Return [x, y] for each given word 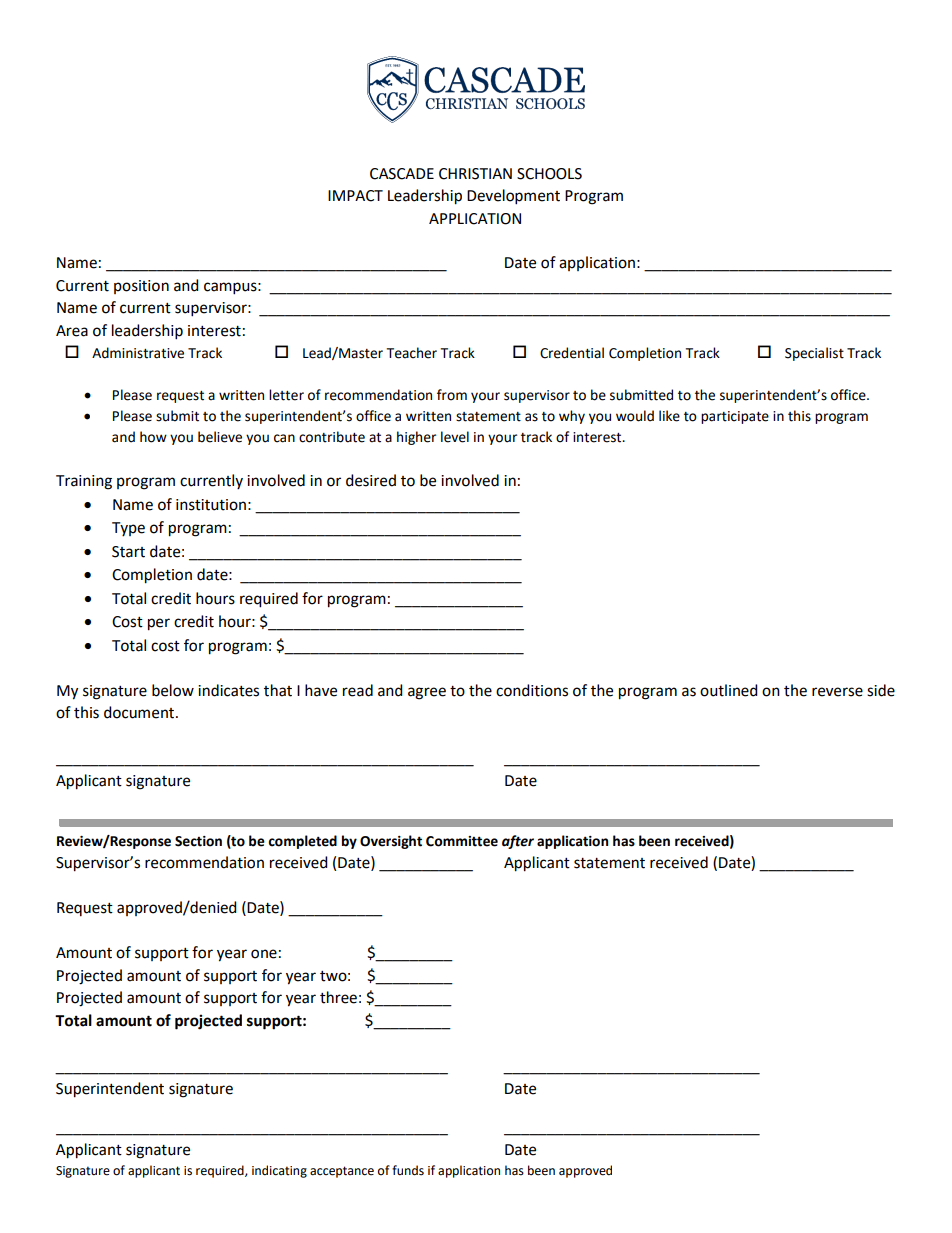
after [518, 842]
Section [198, 841]
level [455, 437]
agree [427, 693]
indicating [279, 1171]
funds [408, 1170]
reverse [837, 692]
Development [513, 197]
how [153, 437]
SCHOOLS [549, 174]
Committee [462, 841]
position [141, 287]
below [173, 690]
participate [735, 417]
